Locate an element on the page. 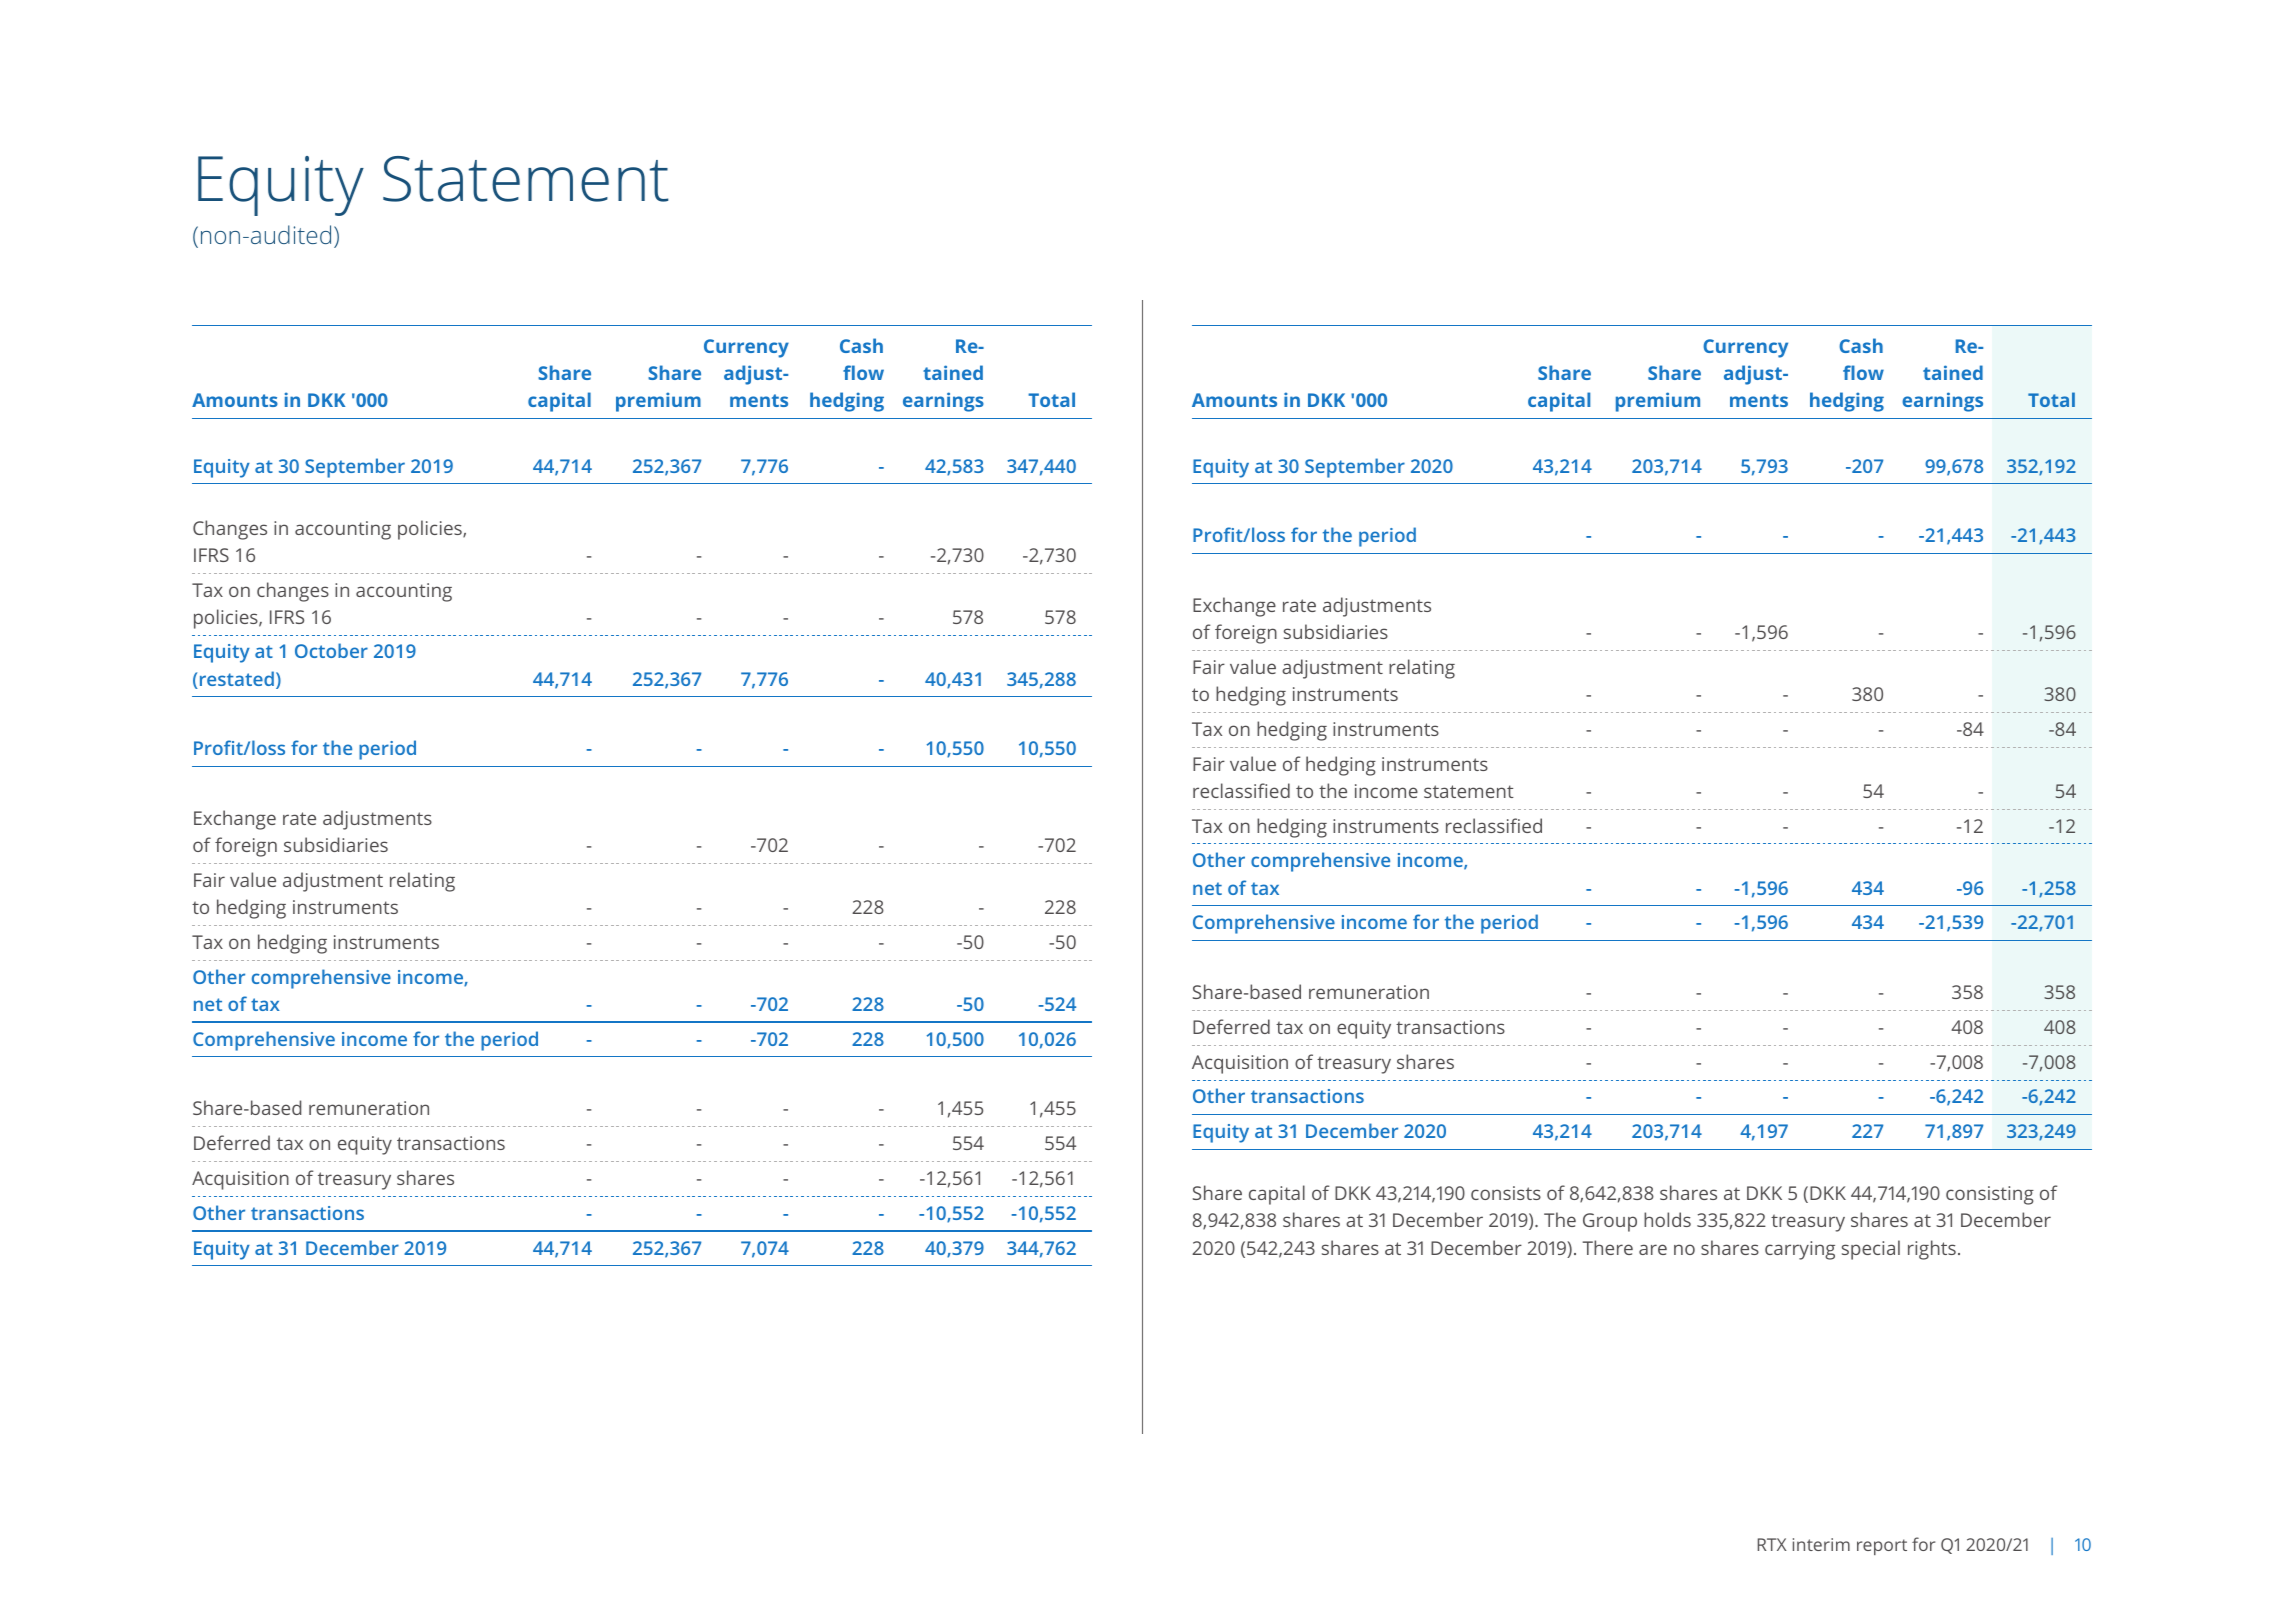 The height and width of the document is (1615, 2284). report is located at coordinates (1882, 1547).
